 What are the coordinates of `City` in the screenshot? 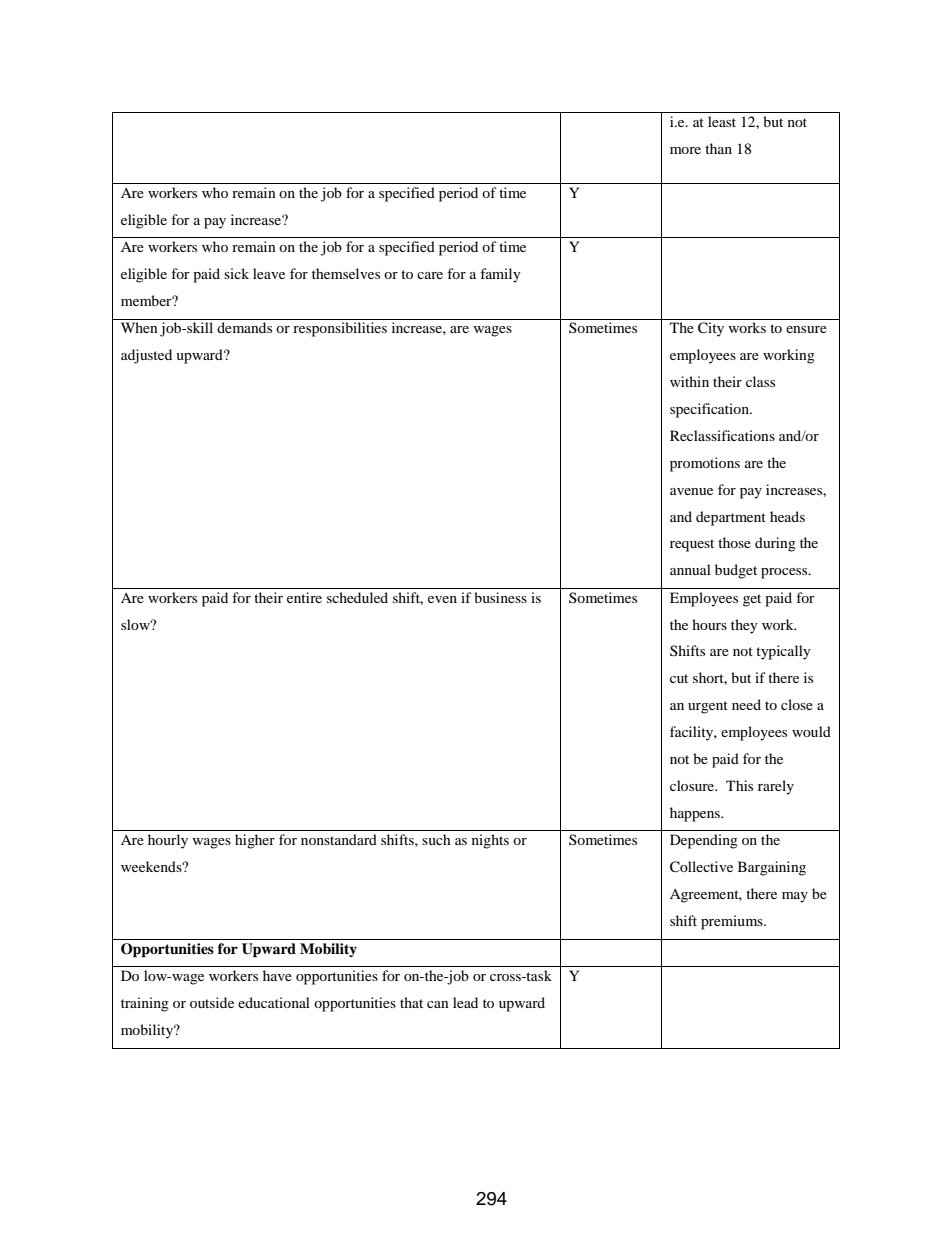 It's located at (711, 329).
